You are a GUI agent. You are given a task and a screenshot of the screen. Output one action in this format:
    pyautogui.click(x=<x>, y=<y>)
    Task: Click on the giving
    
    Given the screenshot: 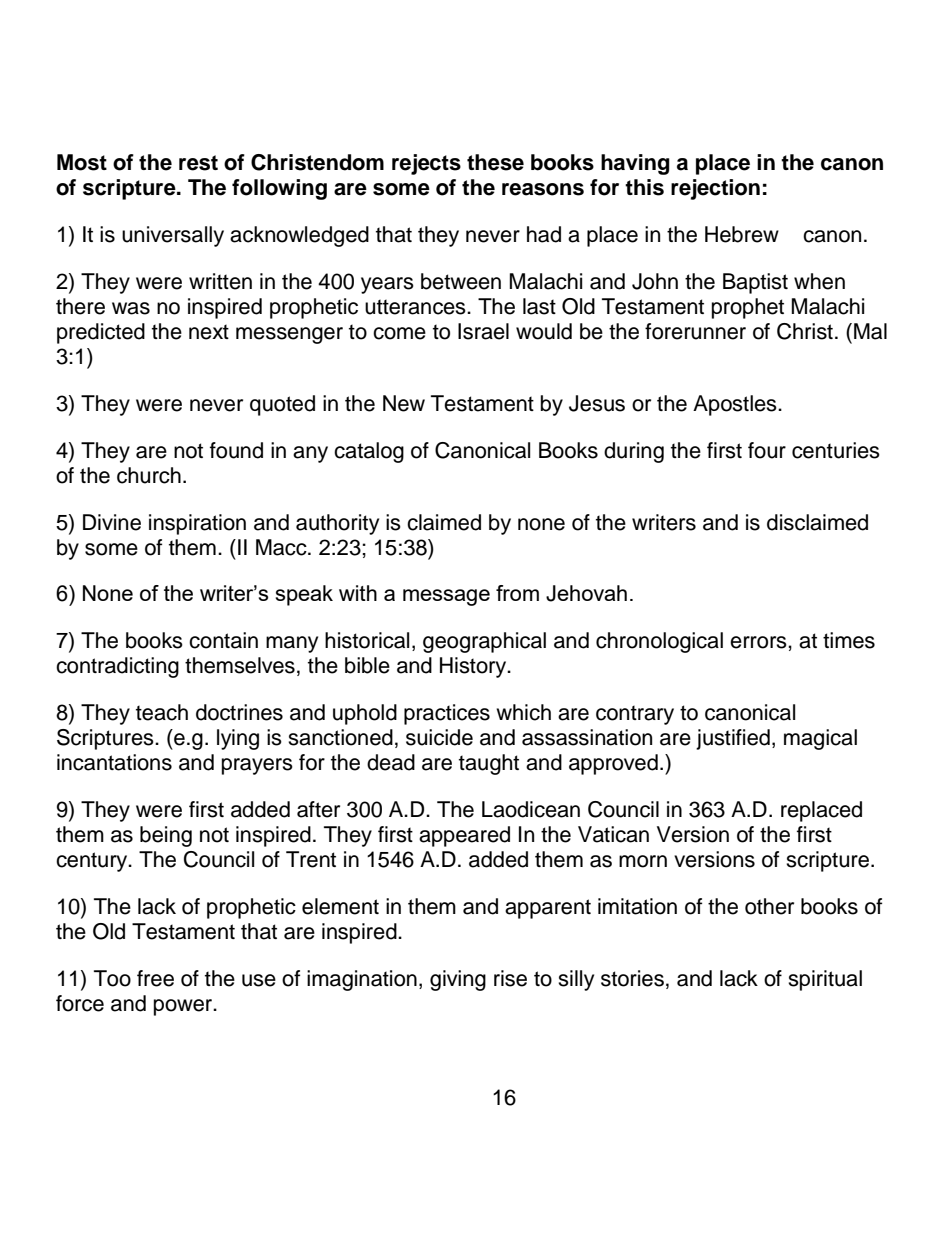 What is the action you would take?
    pyautogui.click(x=458, y=980)
